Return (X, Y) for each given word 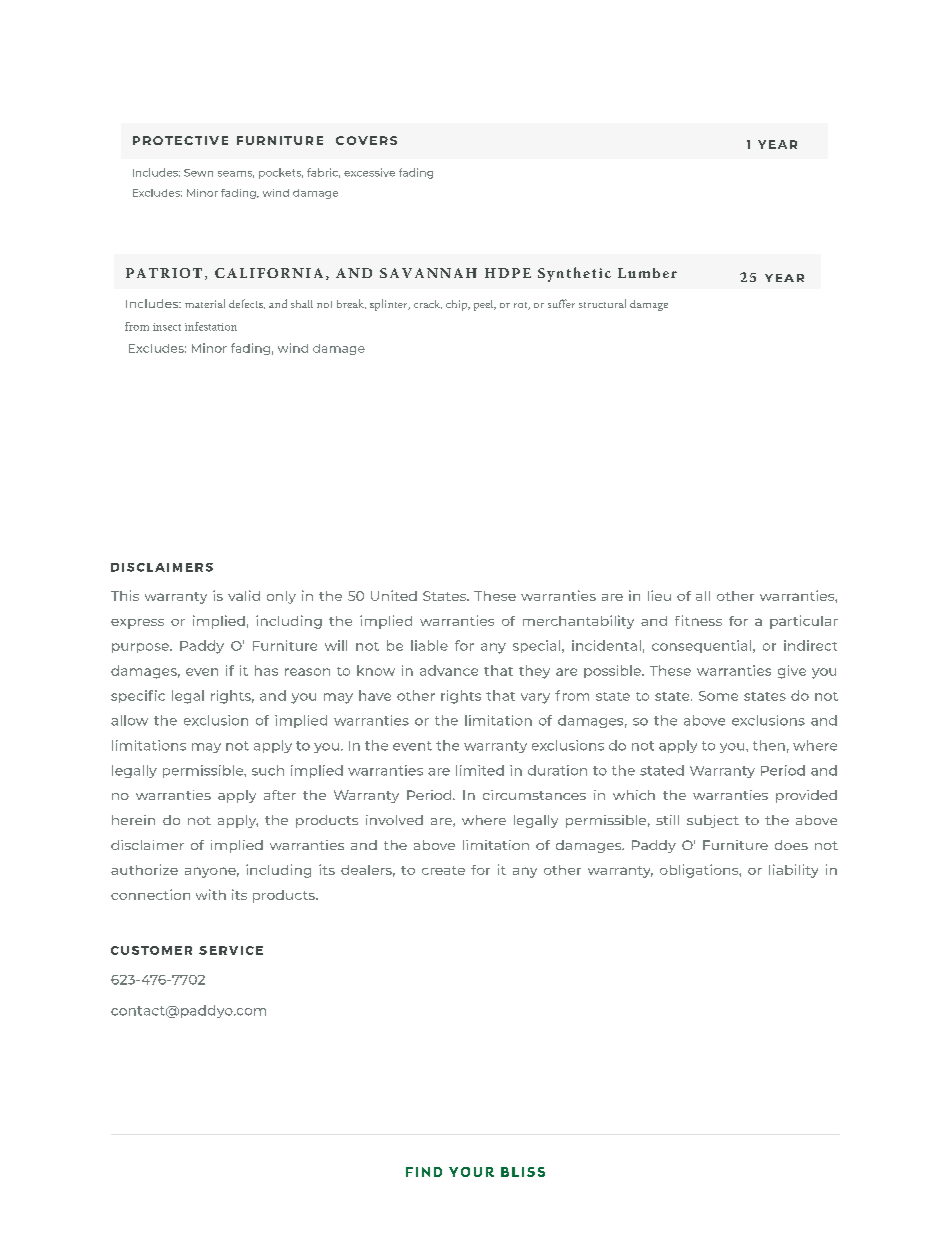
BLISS (523, 1172)
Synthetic (574, 274)
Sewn (198, 173)
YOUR (471, 1172)
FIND (424, 1172)
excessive (369, 172)
